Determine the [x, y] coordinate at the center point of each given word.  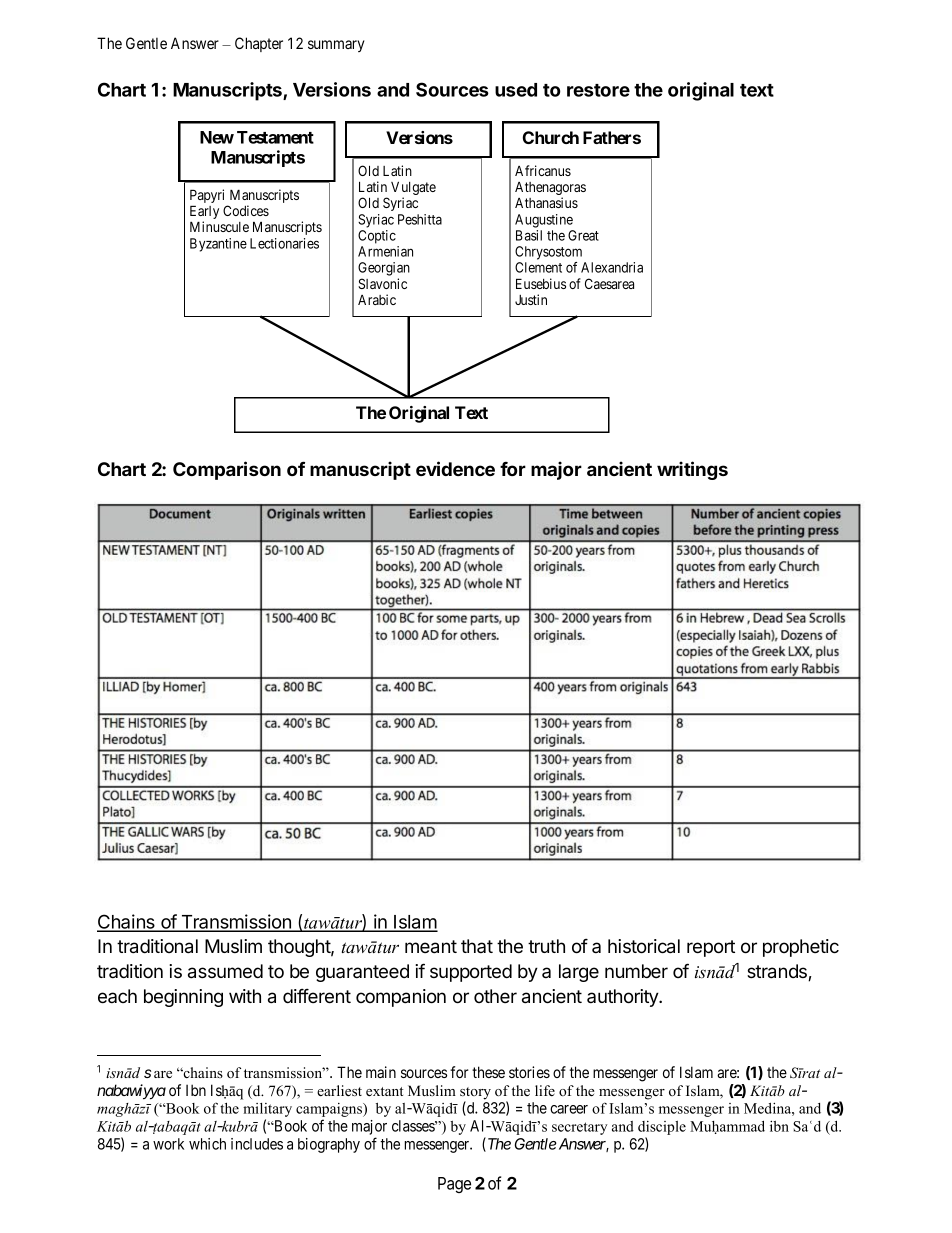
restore [598, 90]
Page [454, 1185]
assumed [225, 971]
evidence [455, 468]
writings [692, 470]
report [711, 948]
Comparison [227, 470]
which [207, 1144]
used [516, 90]
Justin [531, 299]
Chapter [259, 44]
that [477, 946]
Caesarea [609, 283]
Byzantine [218, 245]
